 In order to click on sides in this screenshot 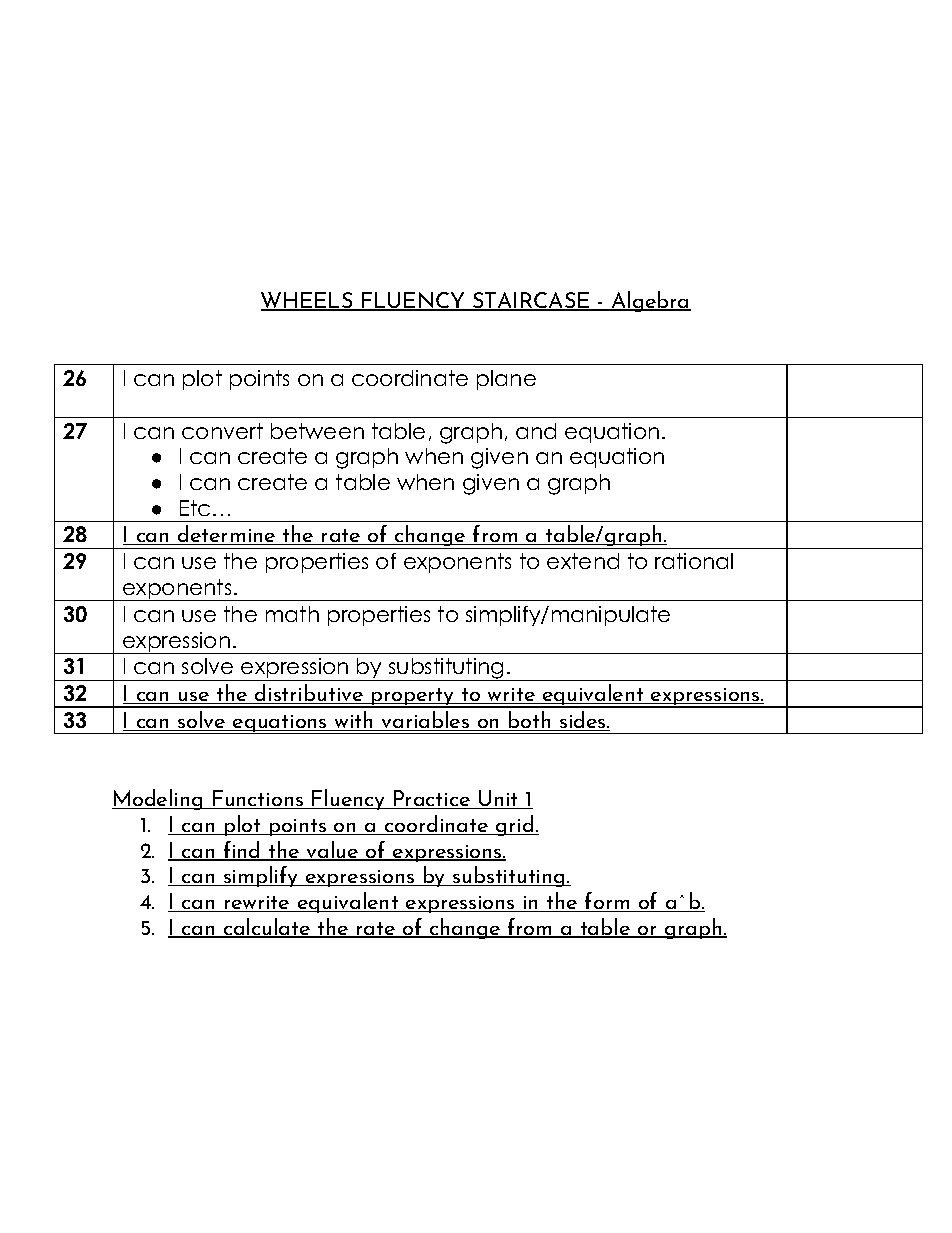, I will do `click(583, 721)`.
